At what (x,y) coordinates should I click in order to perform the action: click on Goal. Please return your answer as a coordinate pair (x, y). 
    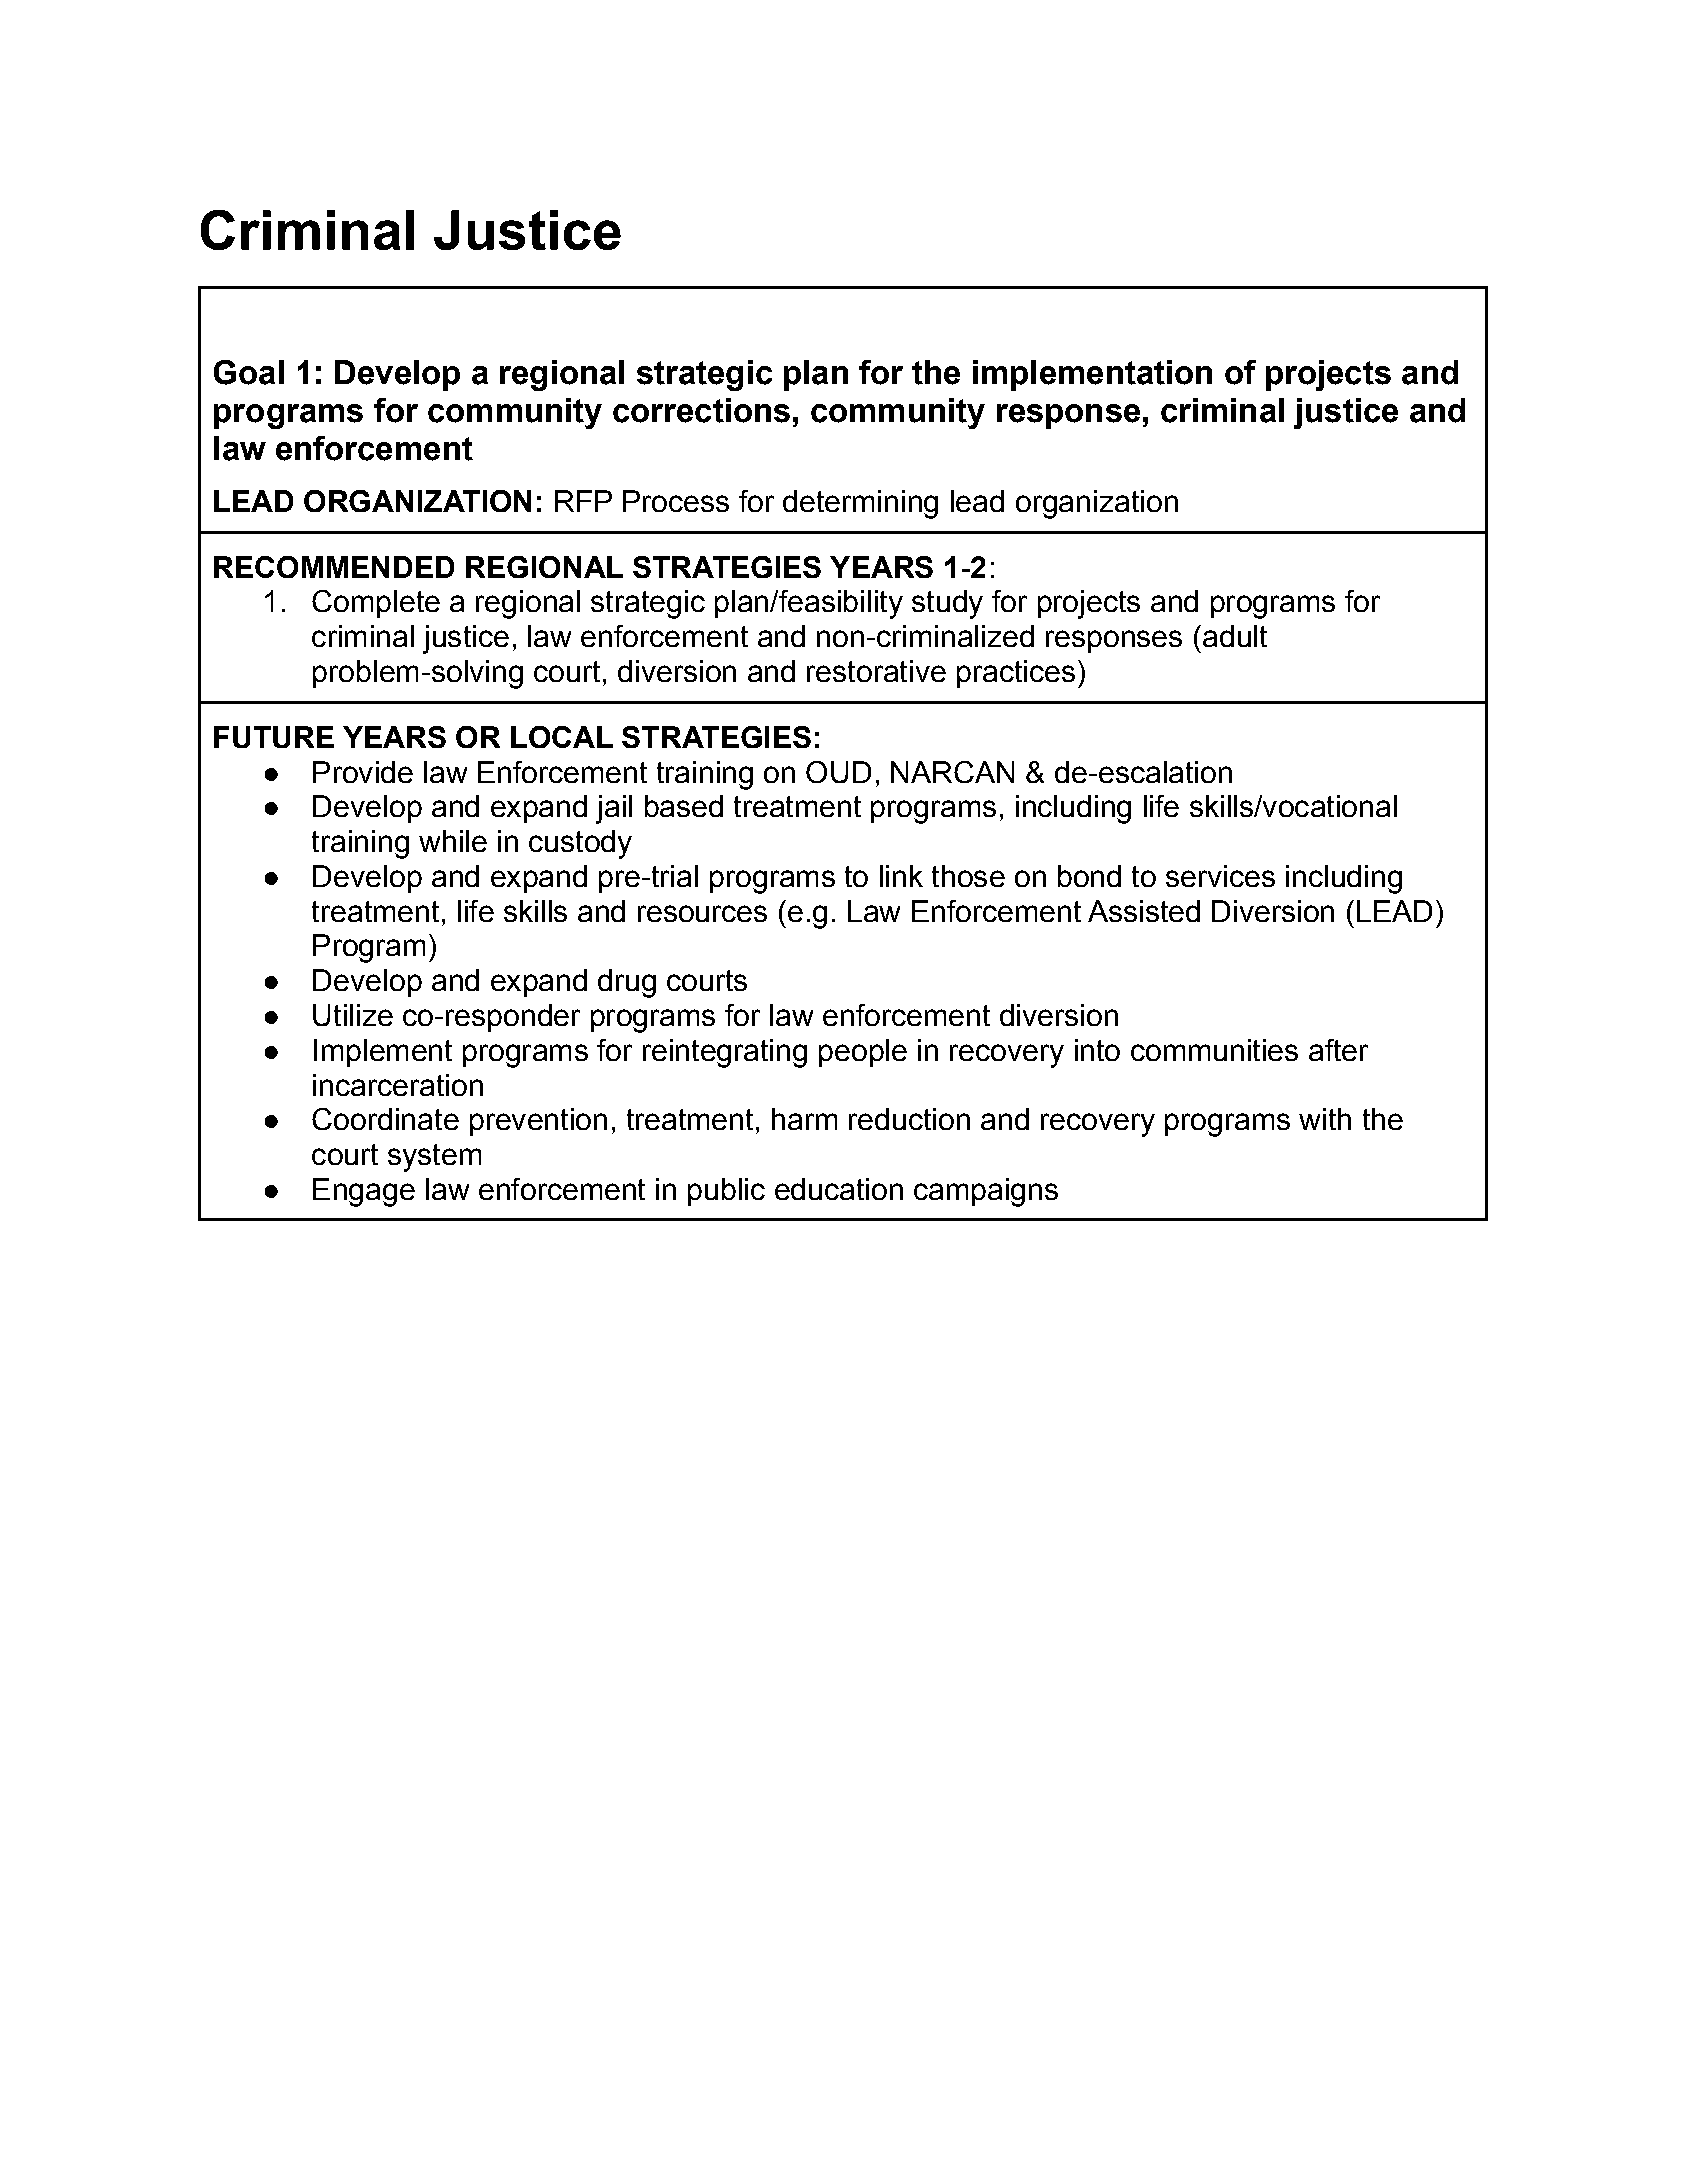
    Looking at the image, I should click on (249, 372).
